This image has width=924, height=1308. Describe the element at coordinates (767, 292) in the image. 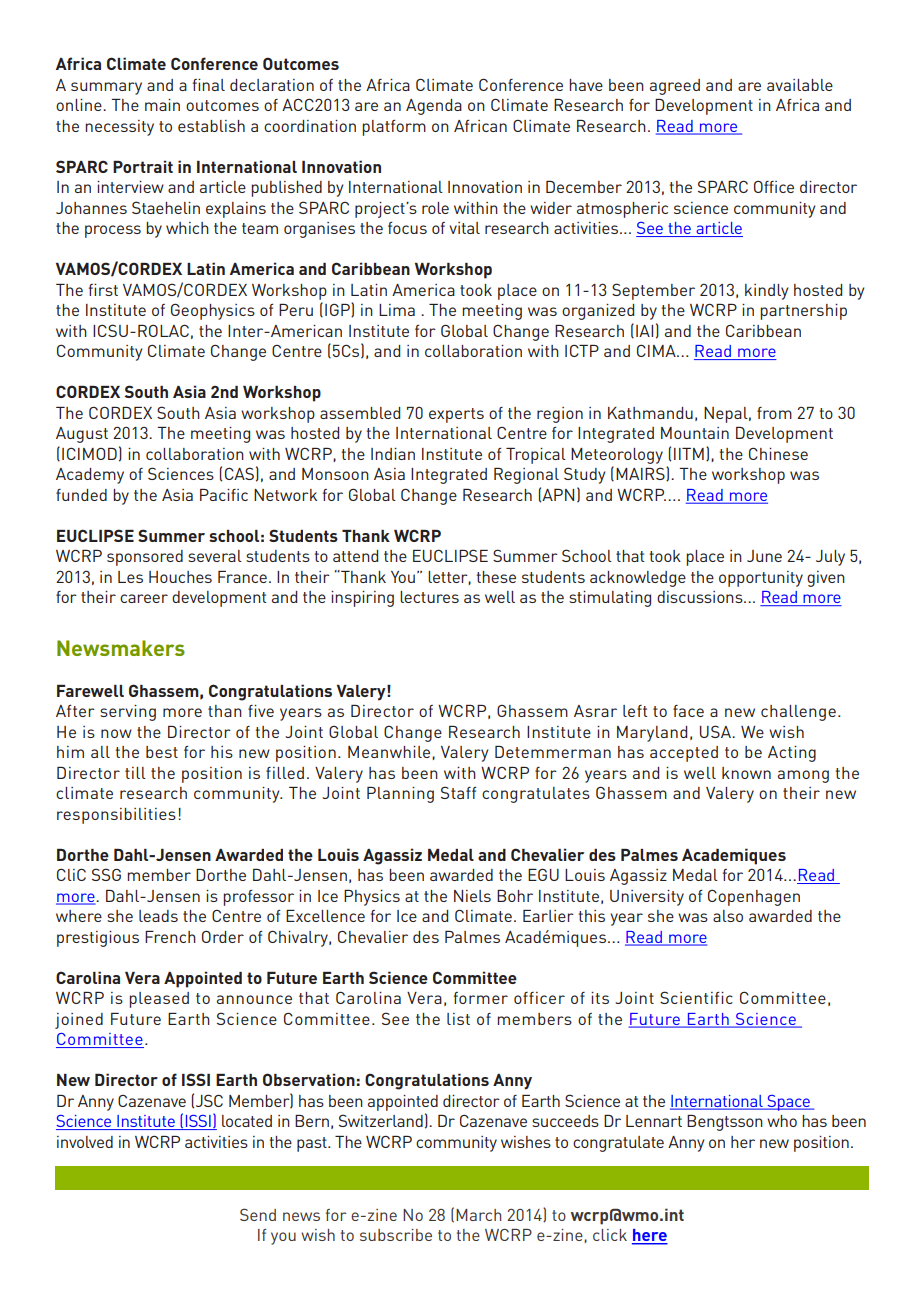

I see `kindly` at that location.
